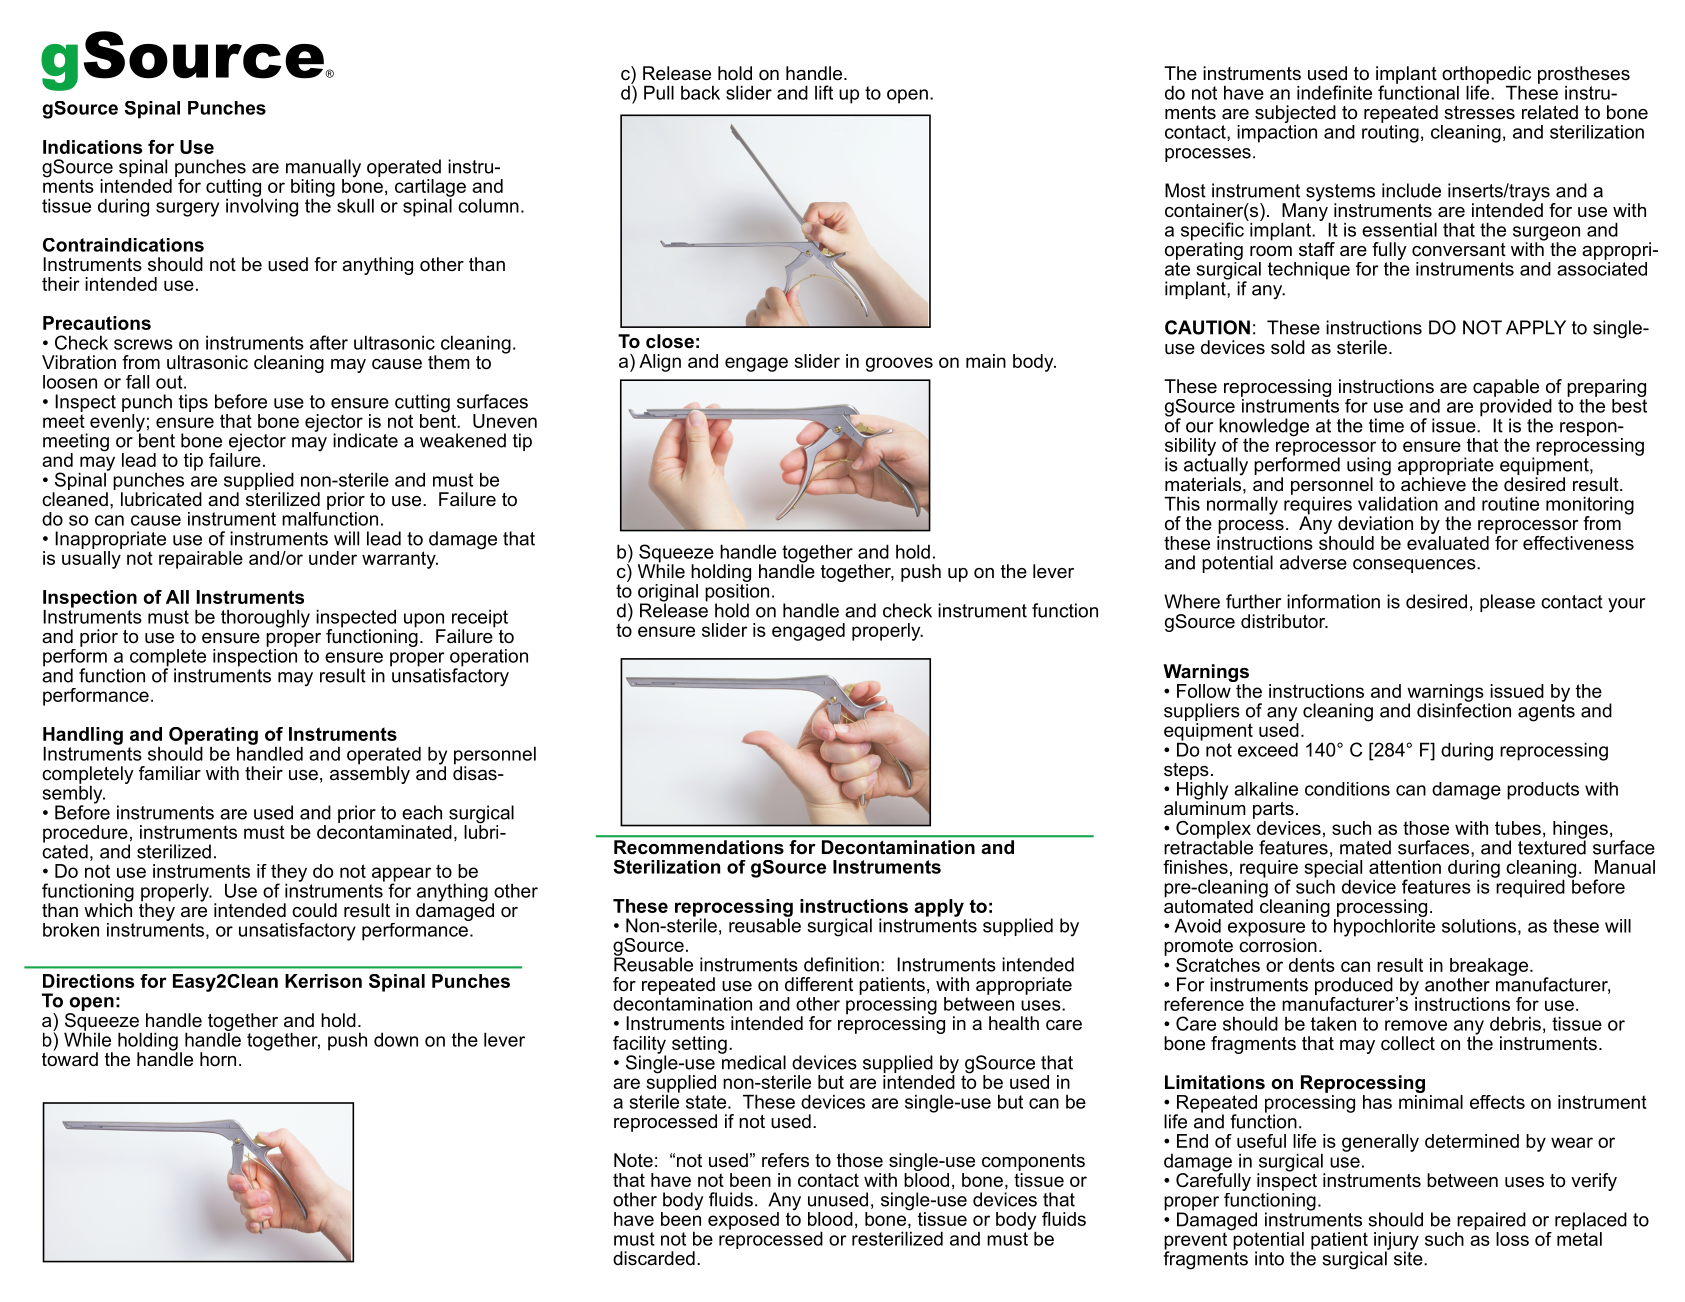 This screenshot has height=1302, width=1685. Describe the element at coordinates (743, 1221) in the screenshot. I see `exposed` at that location.
